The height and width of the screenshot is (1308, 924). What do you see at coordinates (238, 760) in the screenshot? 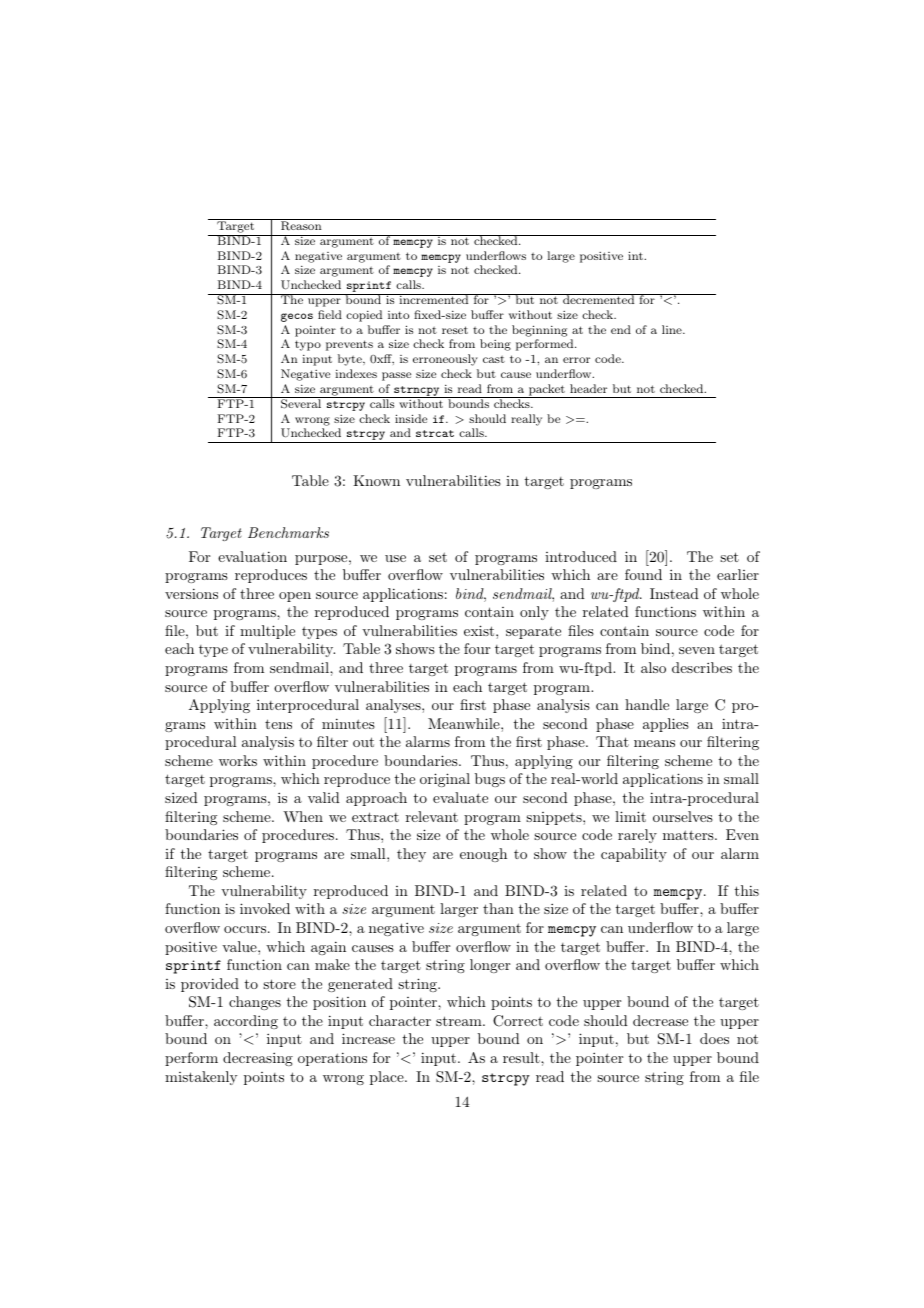
I see `works` at bounding box center [238, 760].
